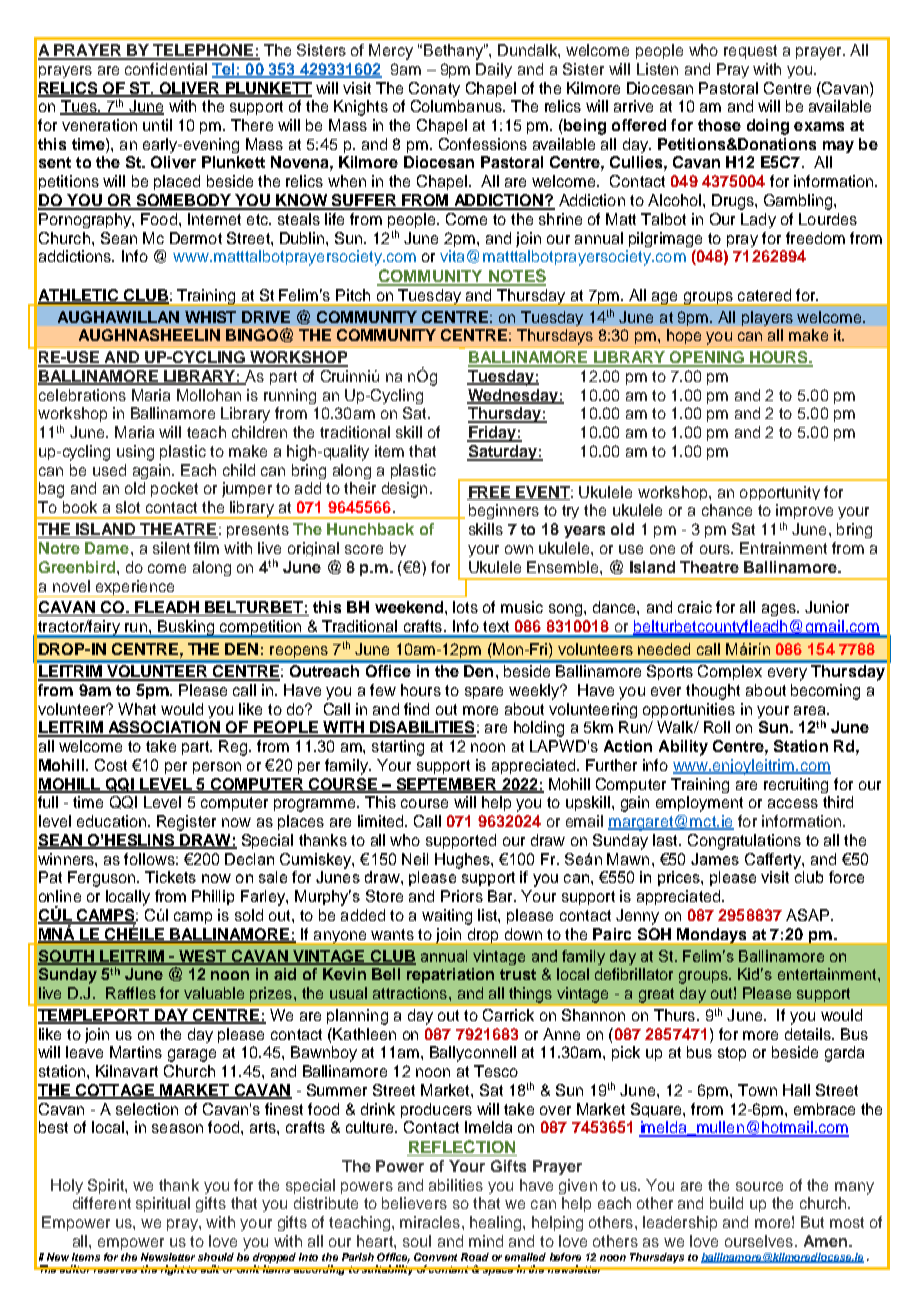 The image size is (924, 1307). Describe the element at coordinates (750, 52) in the screenshot. I see `request` at that location.
